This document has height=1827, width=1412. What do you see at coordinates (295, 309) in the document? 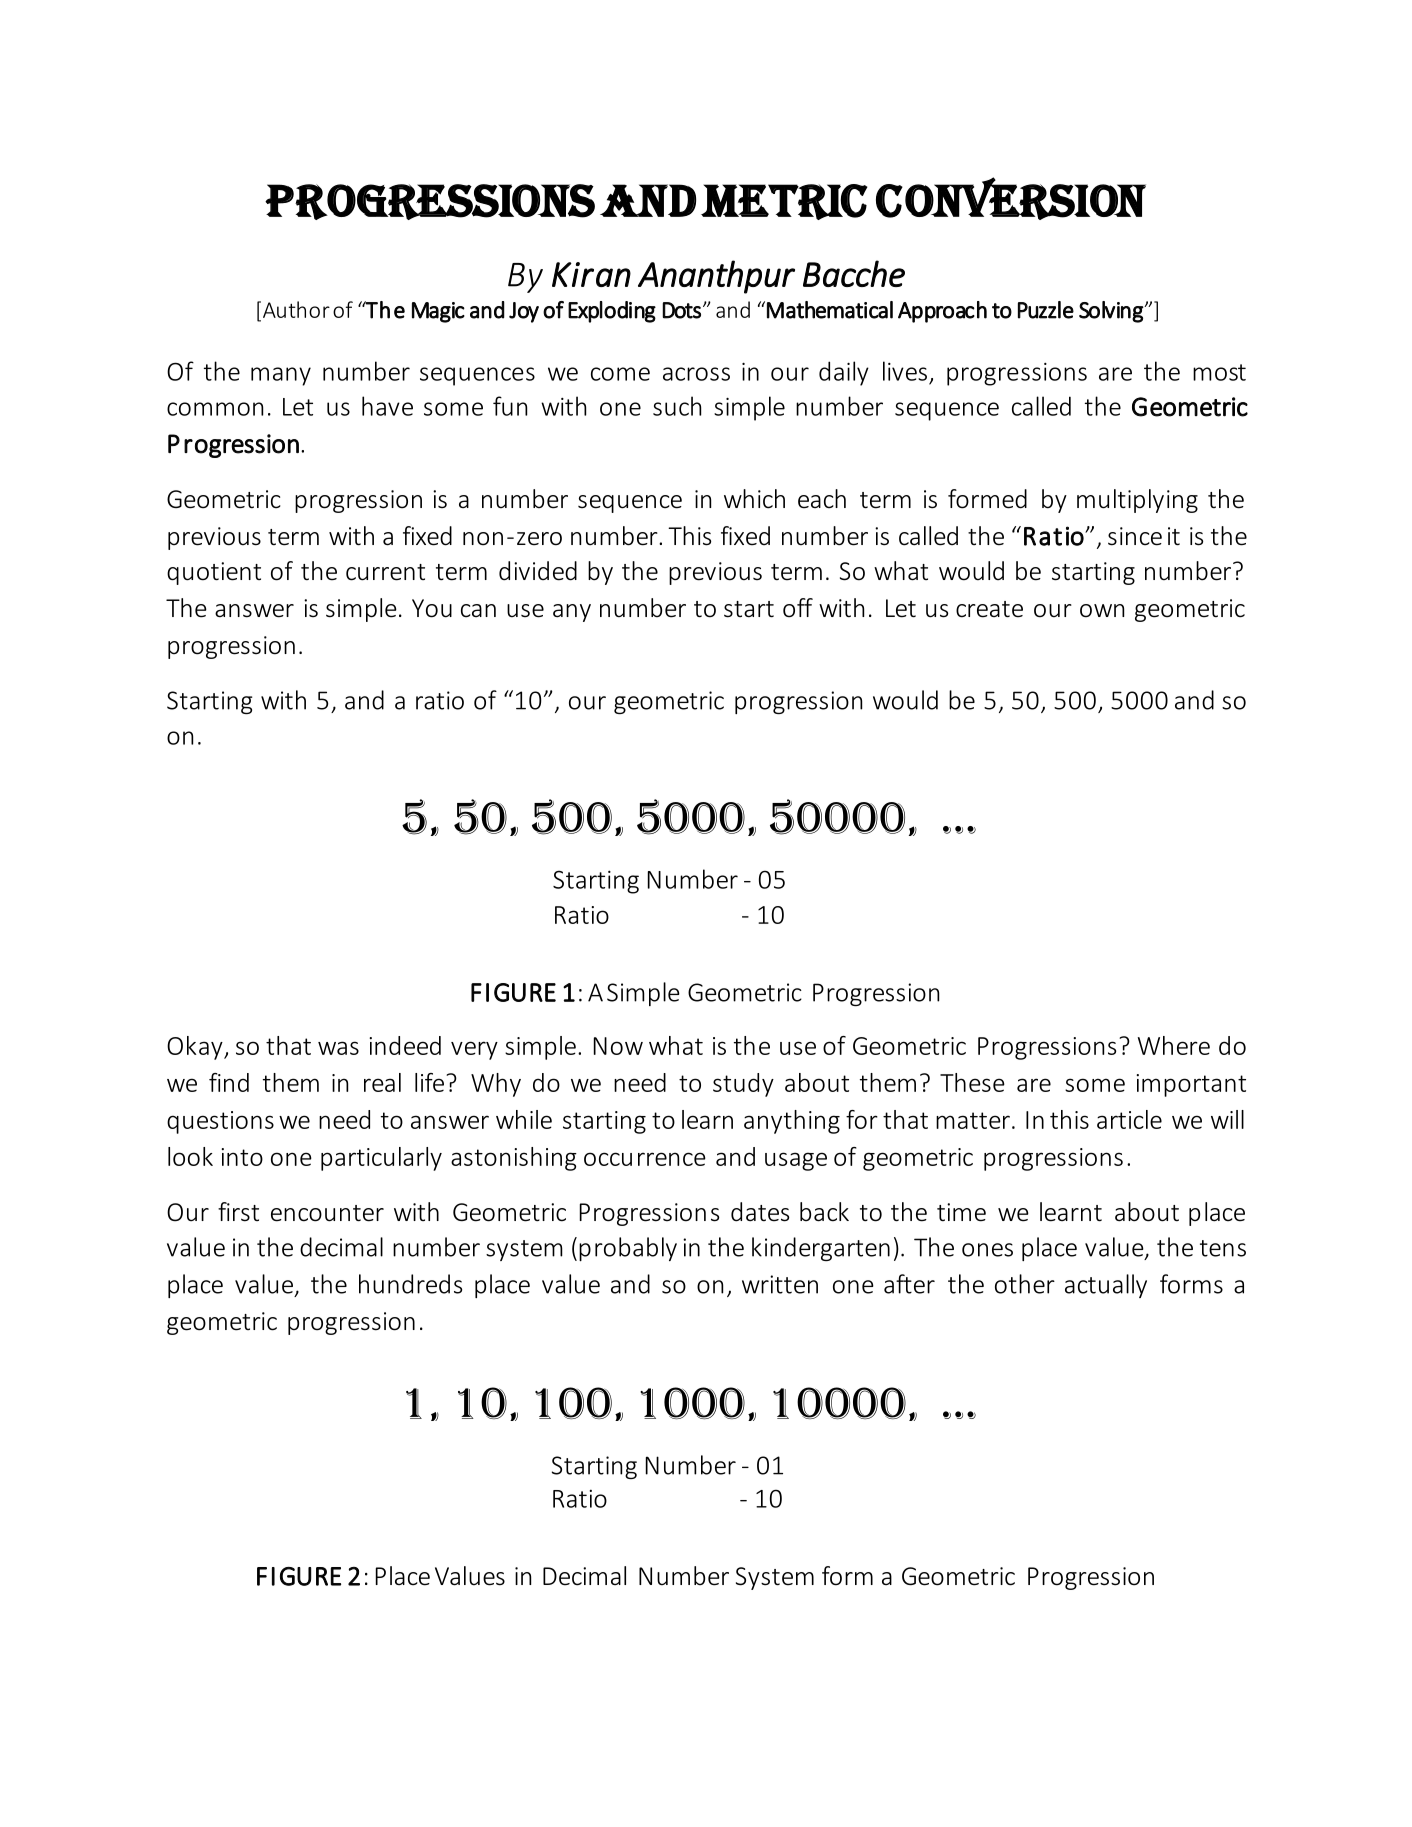
I see `Author` at bounding box center [295, 309].
